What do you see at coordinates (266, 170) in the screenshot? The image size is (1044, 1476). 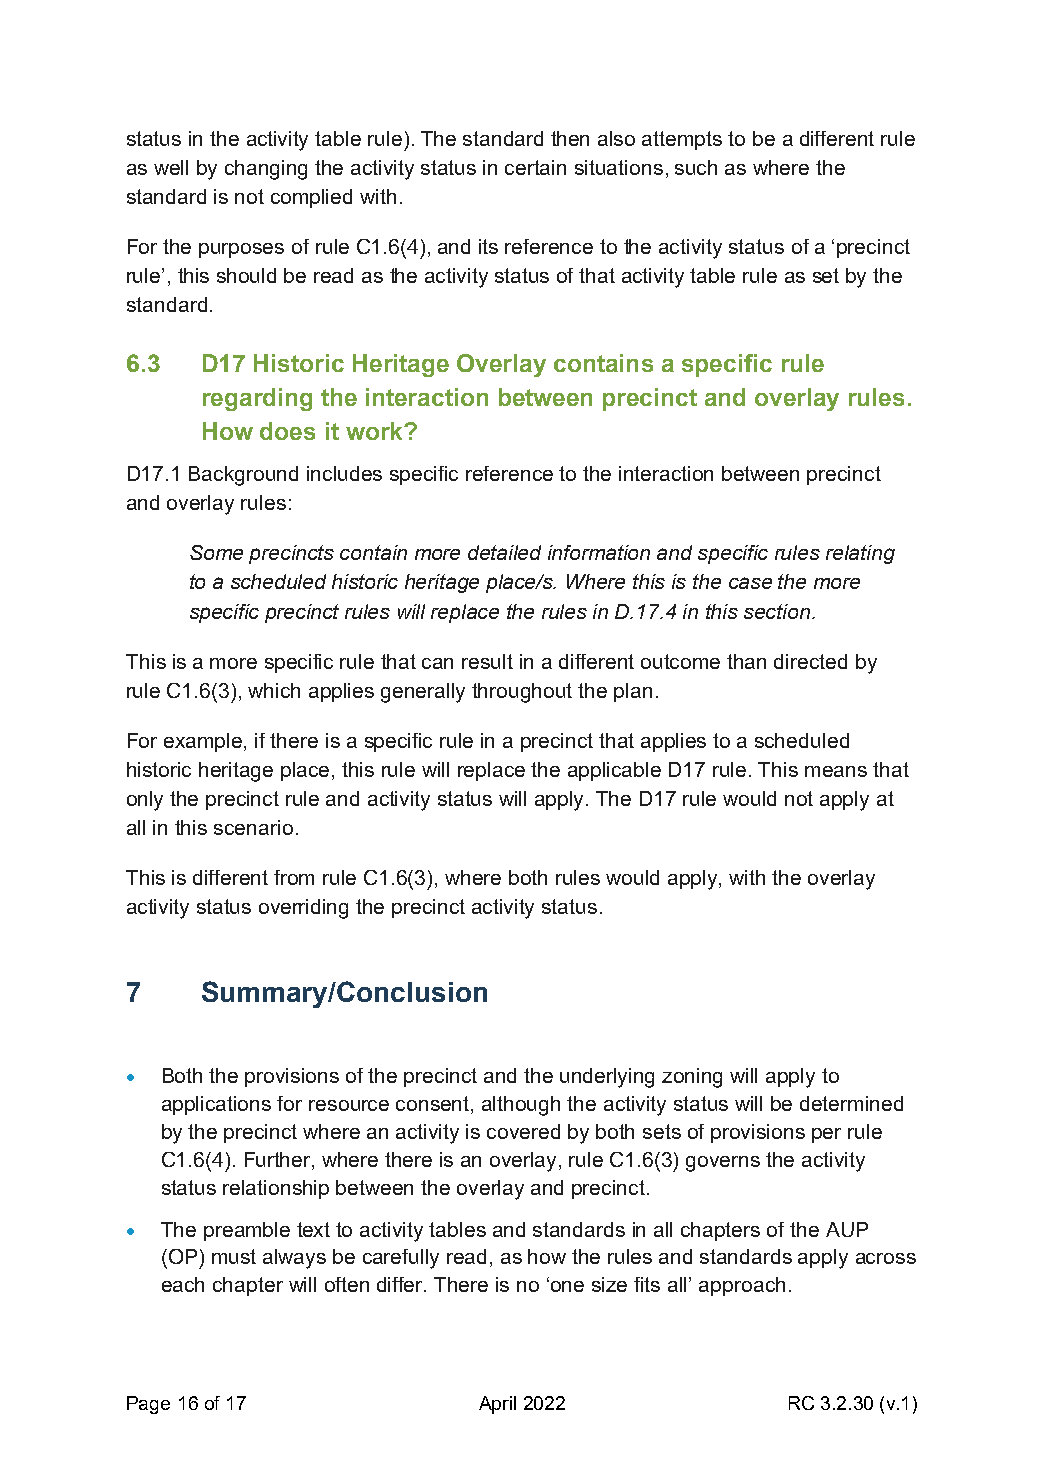 I see `changing` at bounding box center [266, 170].
